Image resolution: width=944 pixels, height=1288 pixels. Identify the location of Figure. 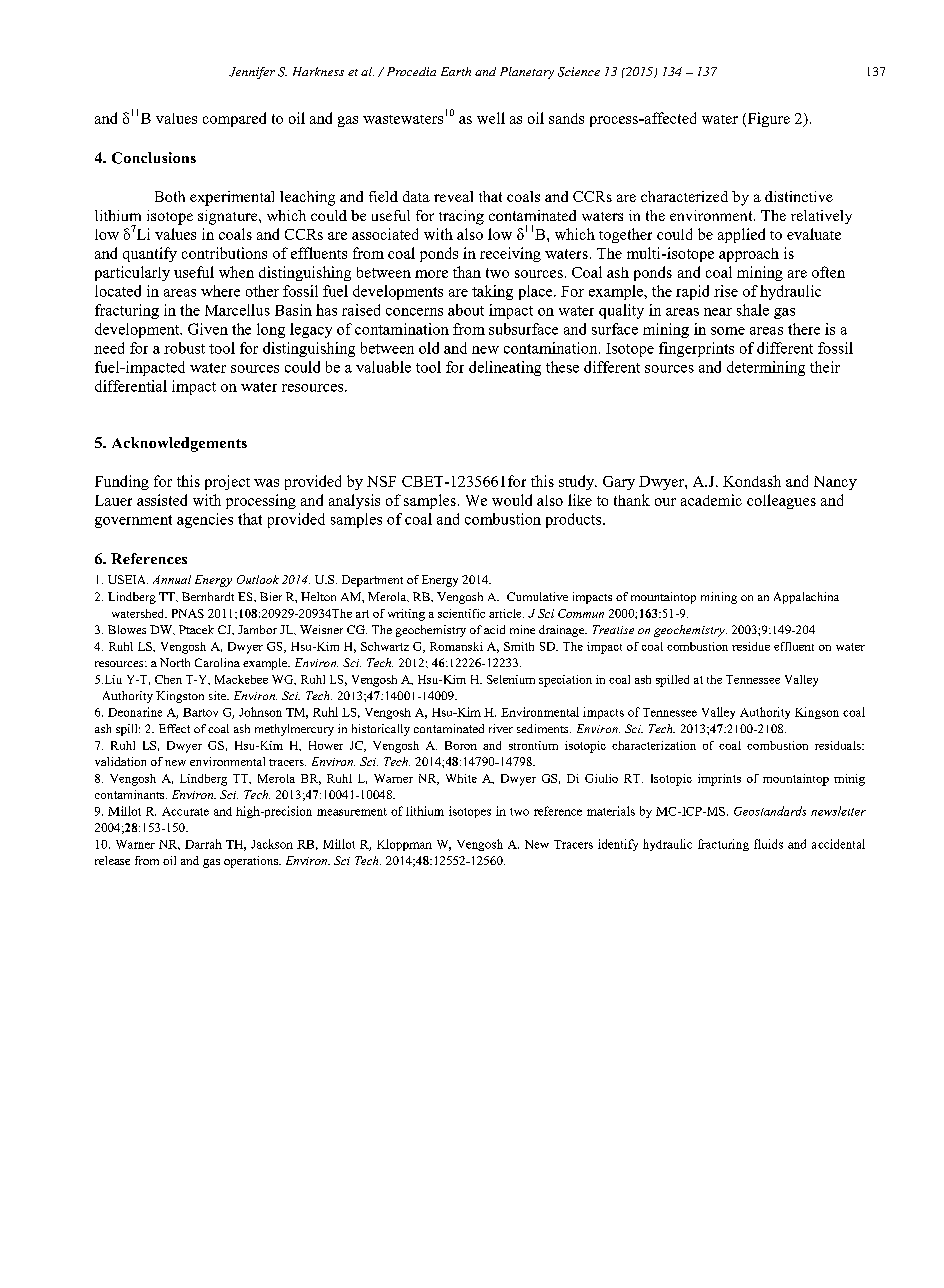
(767, 119).
